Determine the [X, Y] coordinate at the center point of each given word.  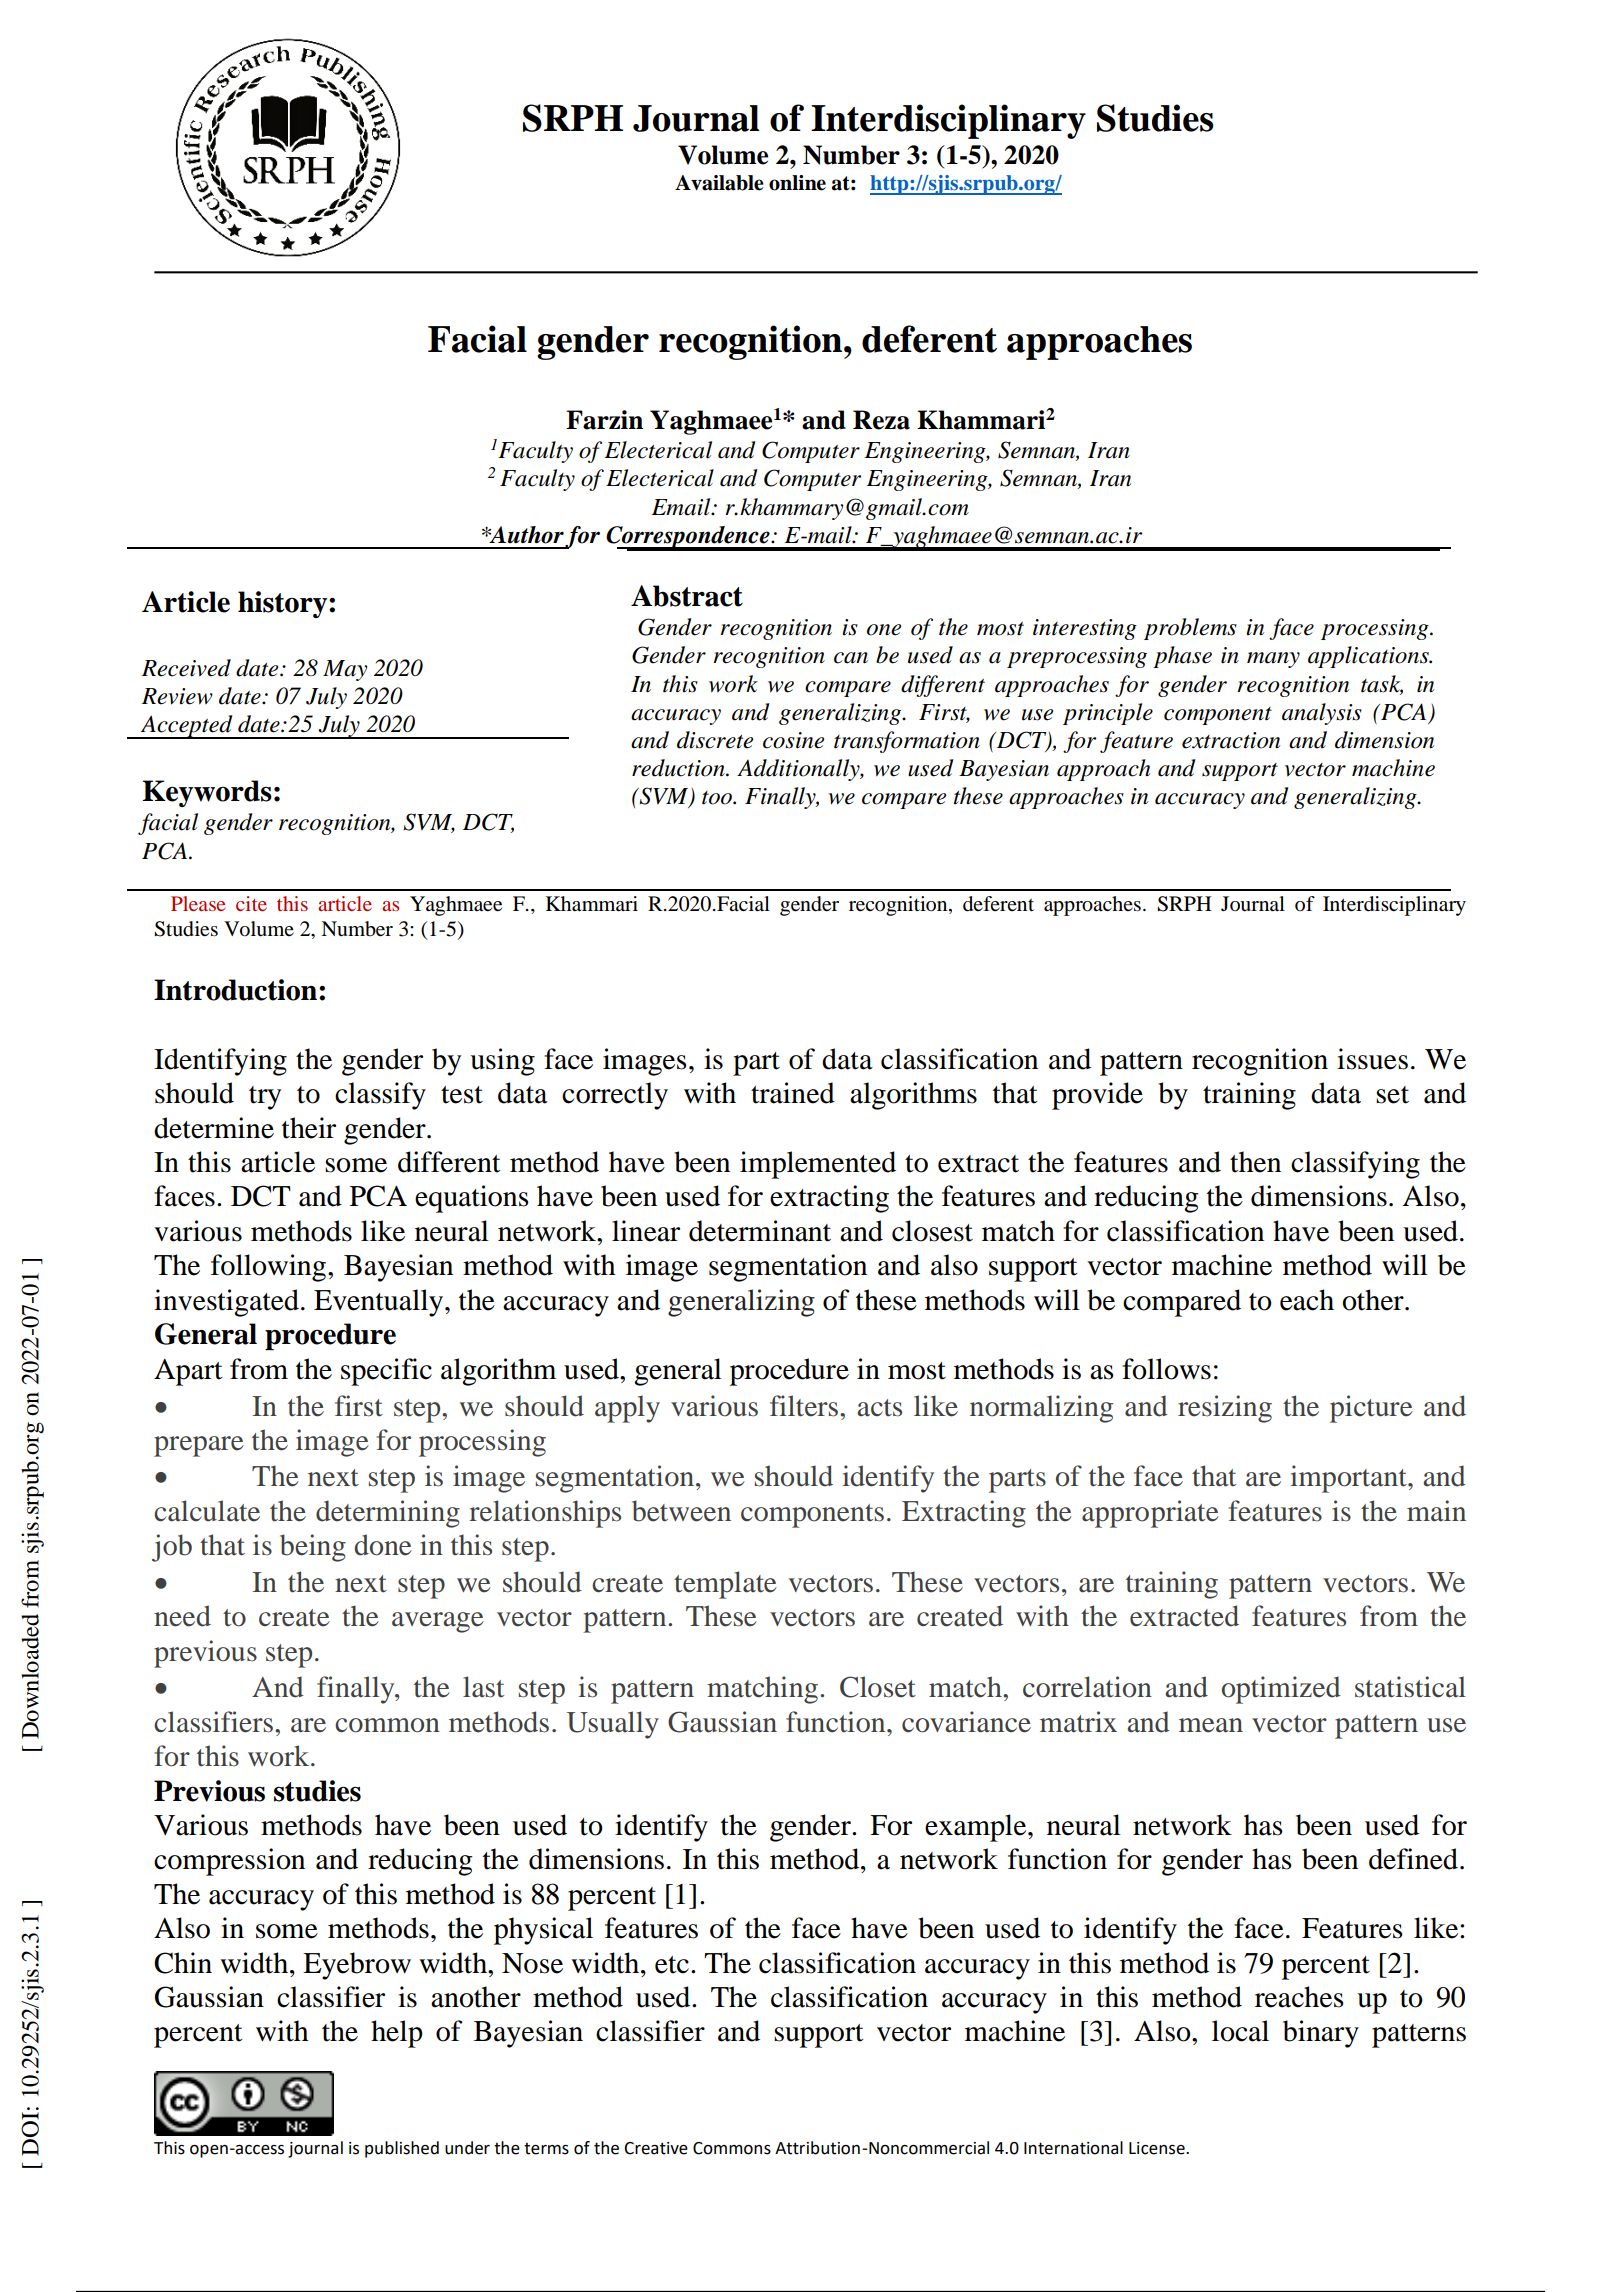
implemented [818, 1165]
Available [719, 183]
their [309, 1128]
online [797, 183]
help [397, 2034]
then [1255, 1162]
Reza [881, 420]
